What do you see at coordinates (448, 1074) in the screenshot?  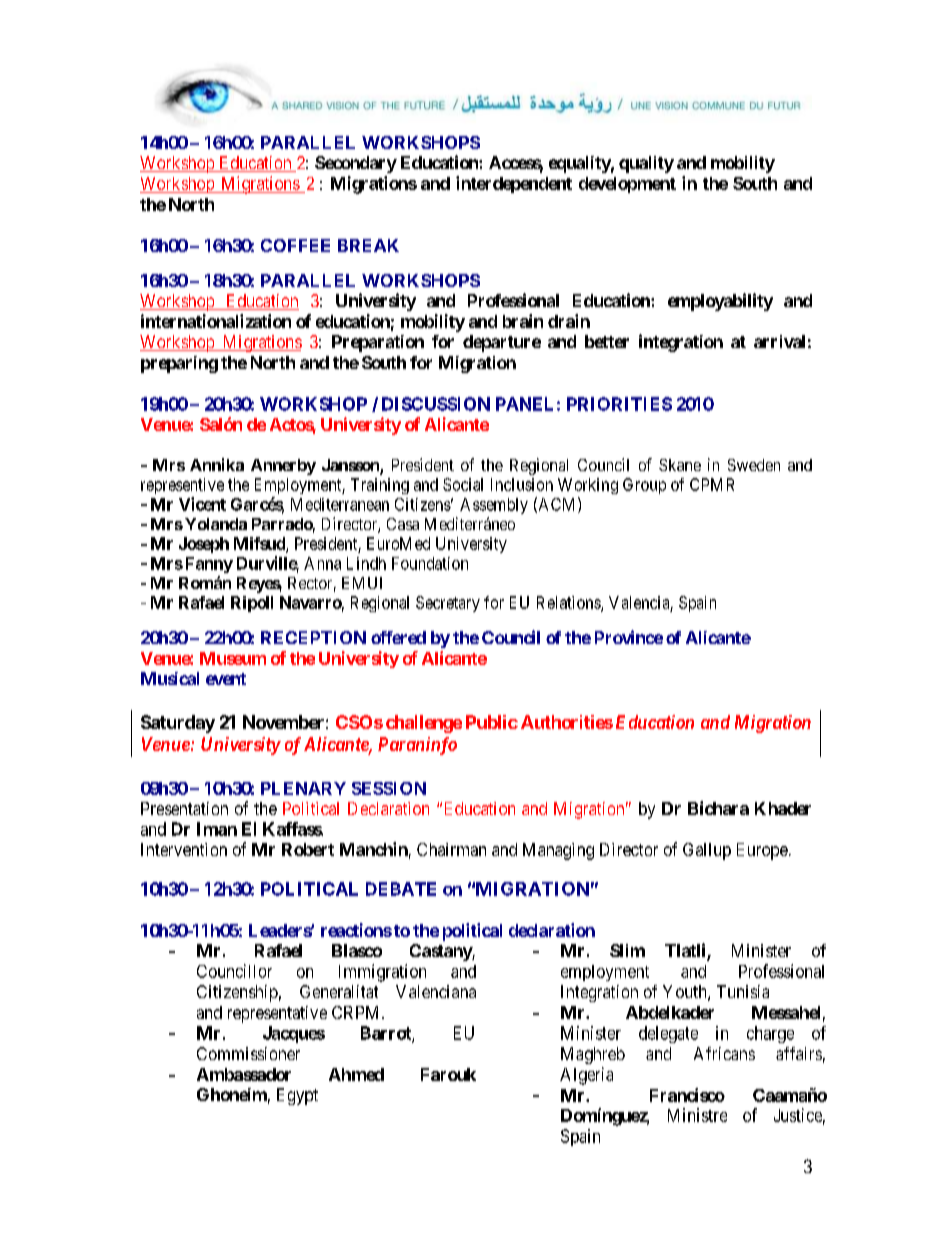 I see `Farouk` at bounding box center [448, 1074].
